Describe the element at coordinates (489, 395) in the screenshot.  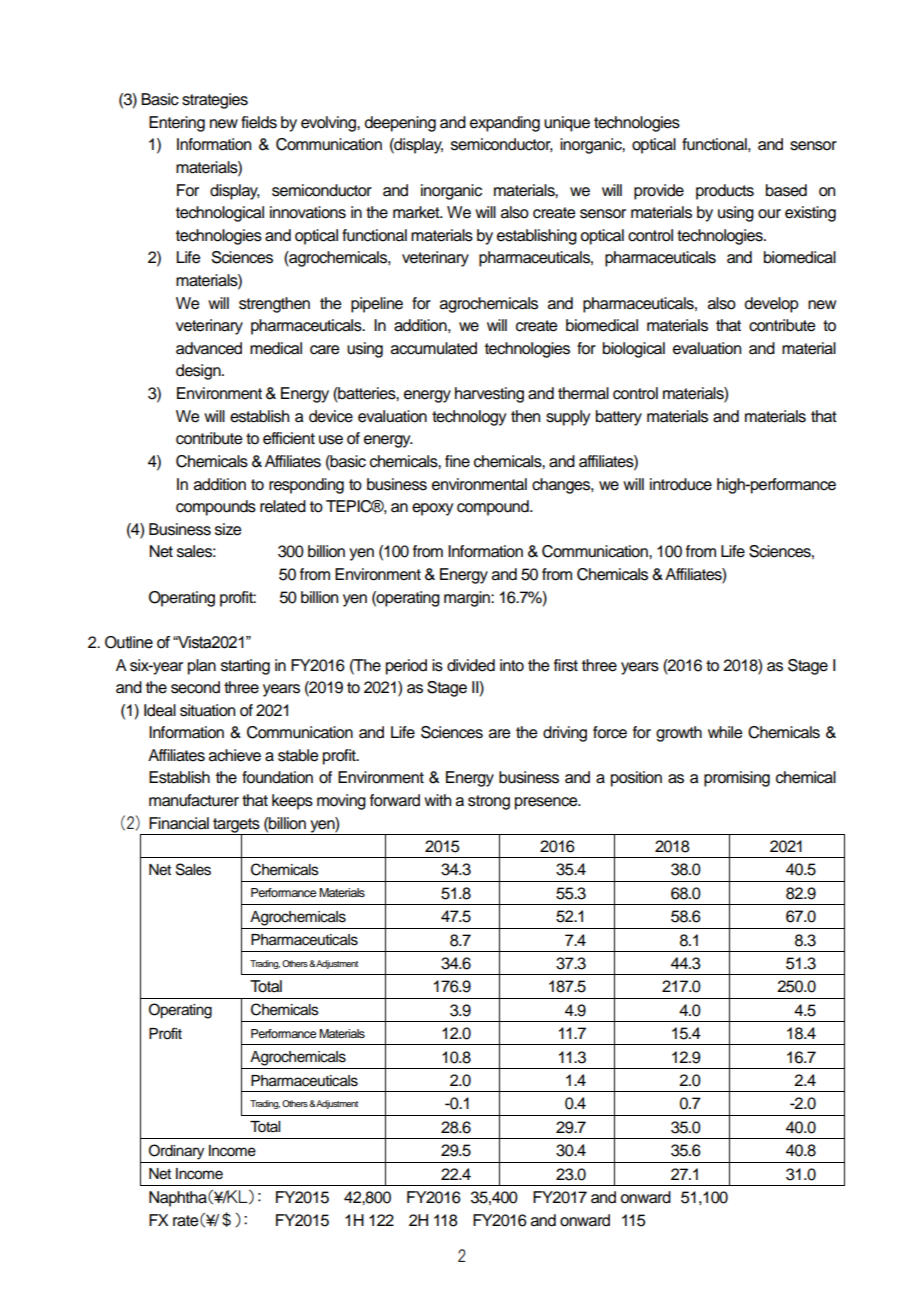
I see `harvesting` at that location.
